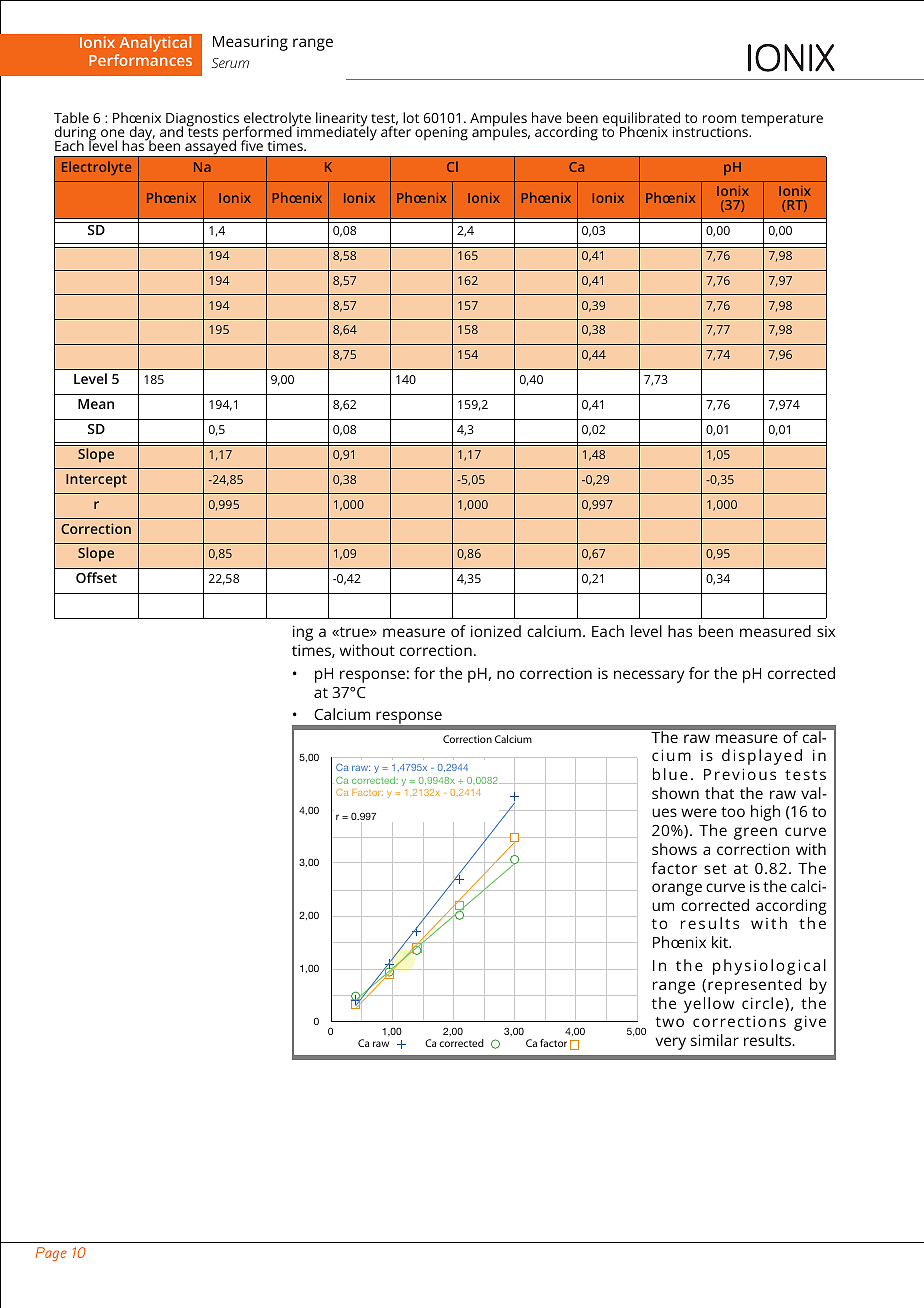 The height and width of the screenshot is (1308, 924). I want to click on similar, so click(715, 1040).
